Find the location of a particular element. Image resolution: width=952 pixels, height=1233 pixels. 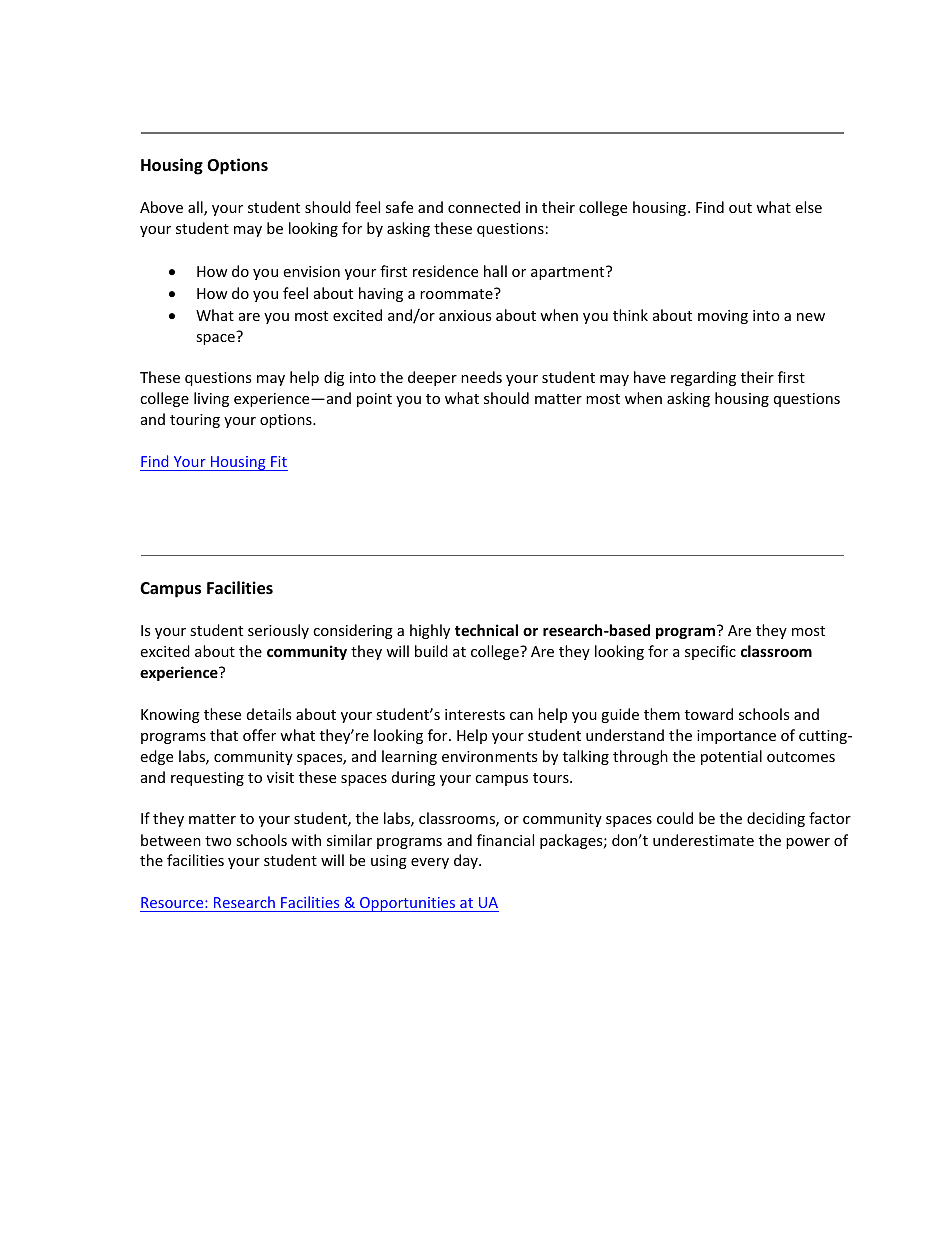

needs is located at coordinates (481, 377).
